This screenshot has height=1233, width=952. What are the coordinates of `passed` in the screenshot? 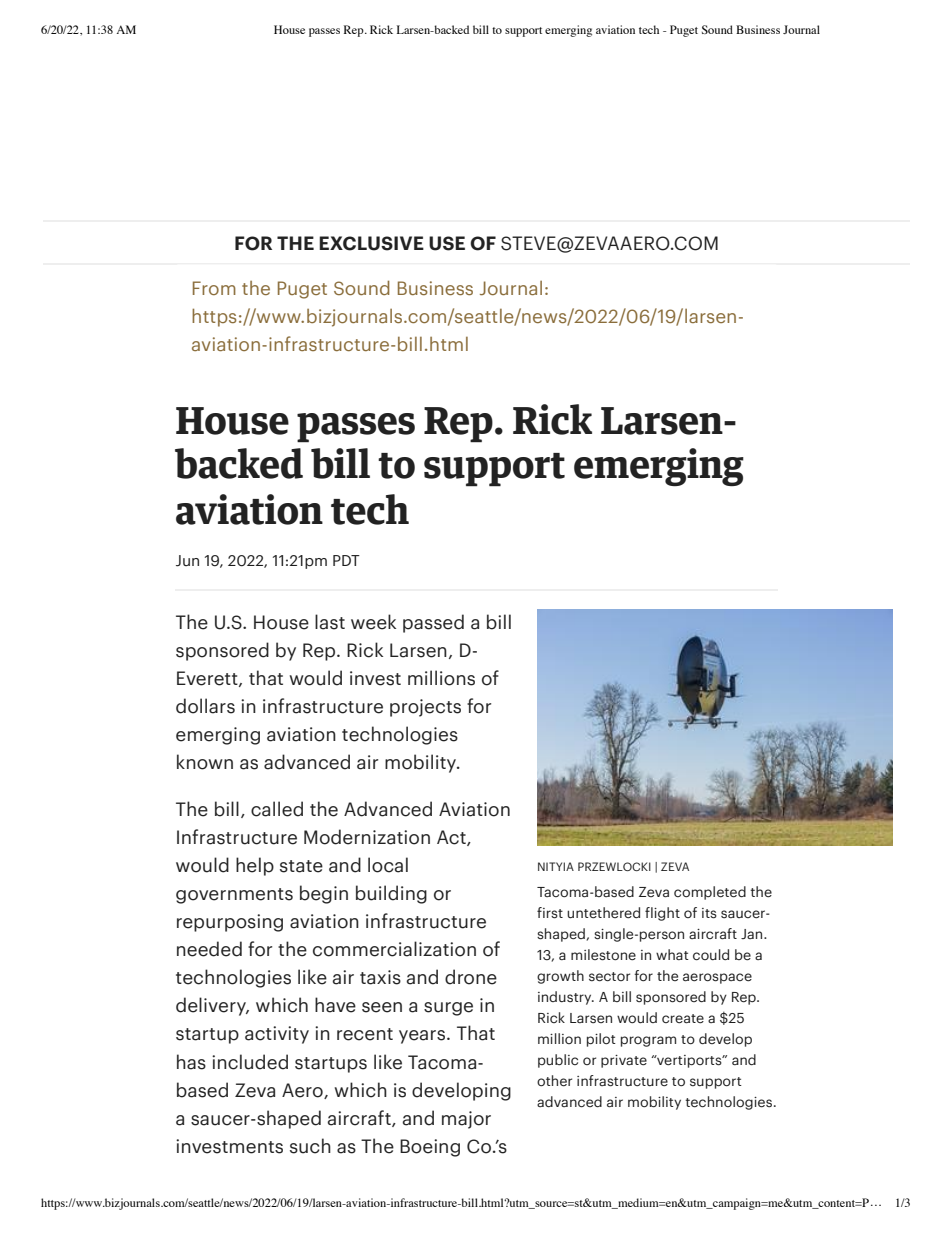 It's located at (433, 623).
